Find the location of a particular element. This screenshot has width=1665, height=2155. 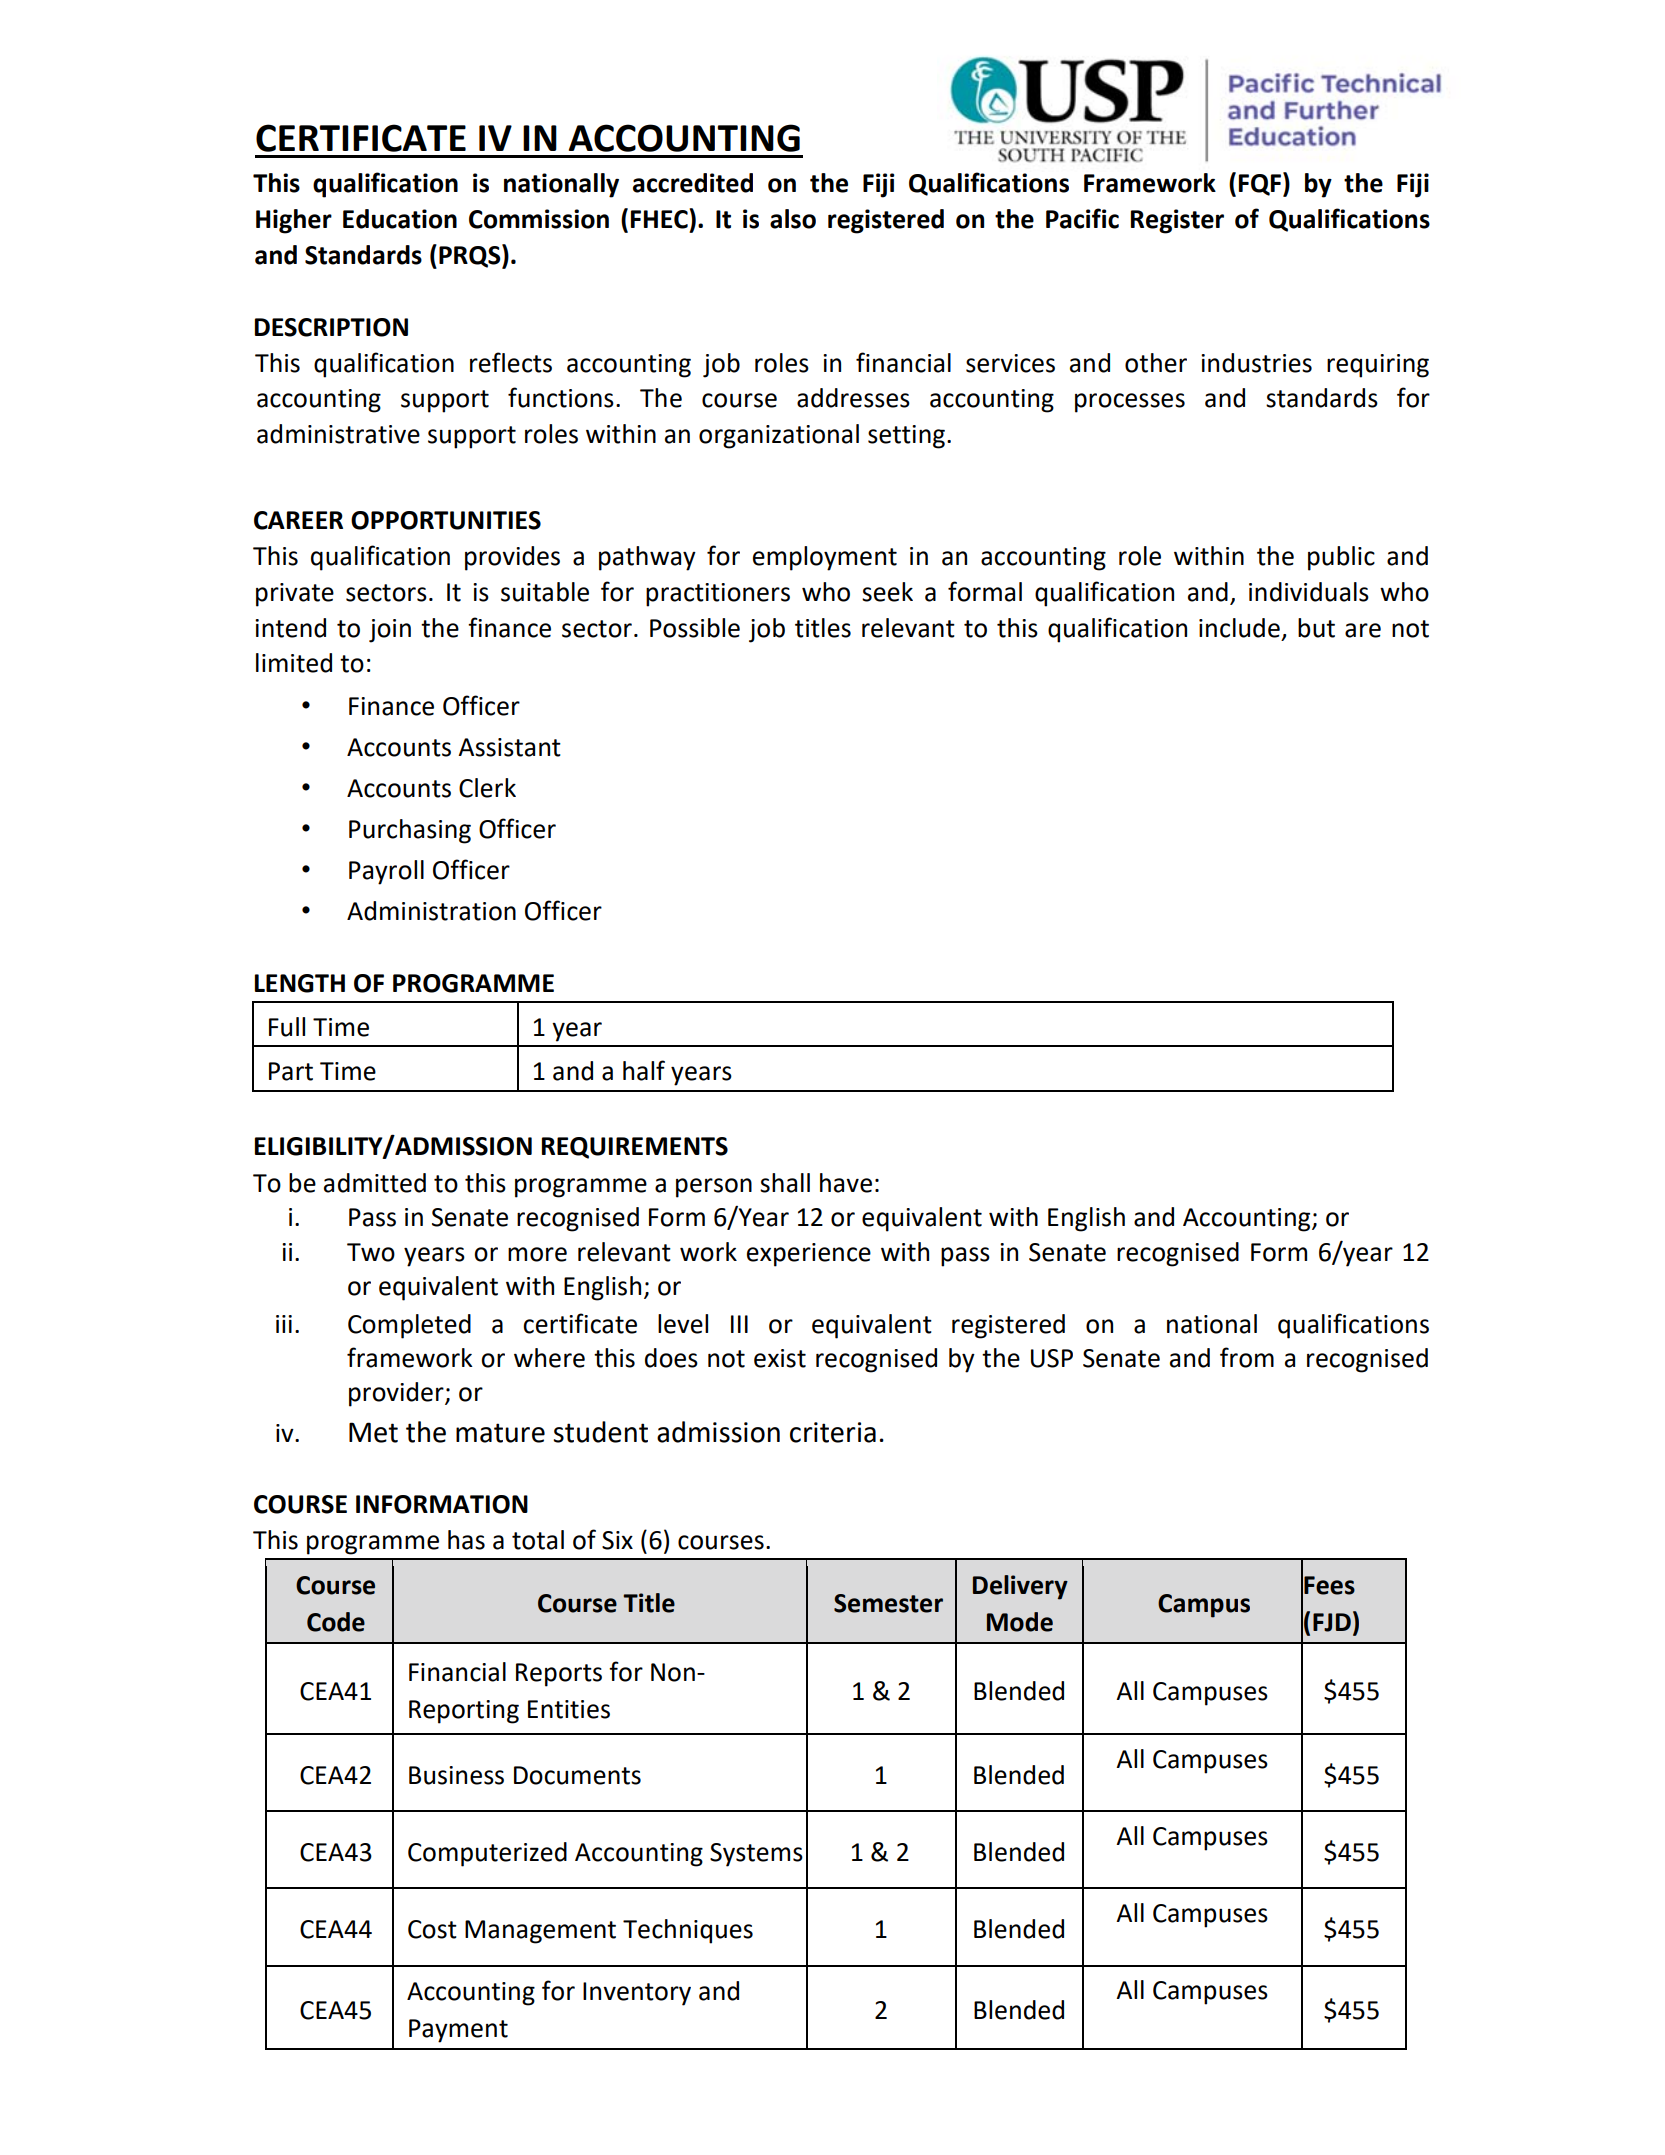

also is located at coordinates (793, 219).
